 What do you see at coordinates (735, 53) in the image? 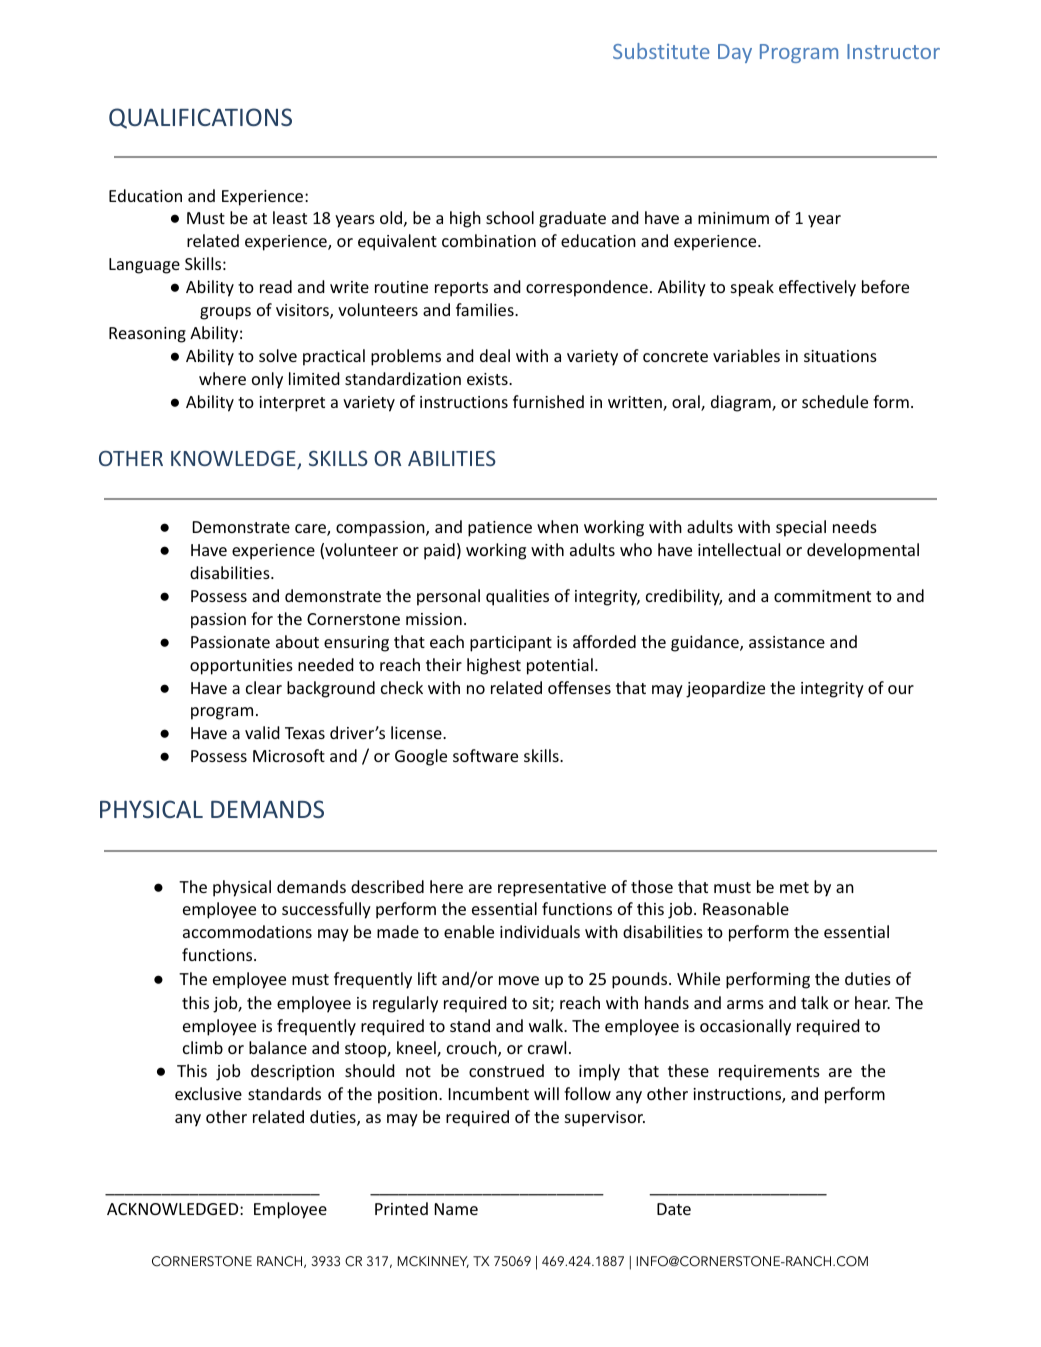
I see `Day` at bounding box center [735, 53].
